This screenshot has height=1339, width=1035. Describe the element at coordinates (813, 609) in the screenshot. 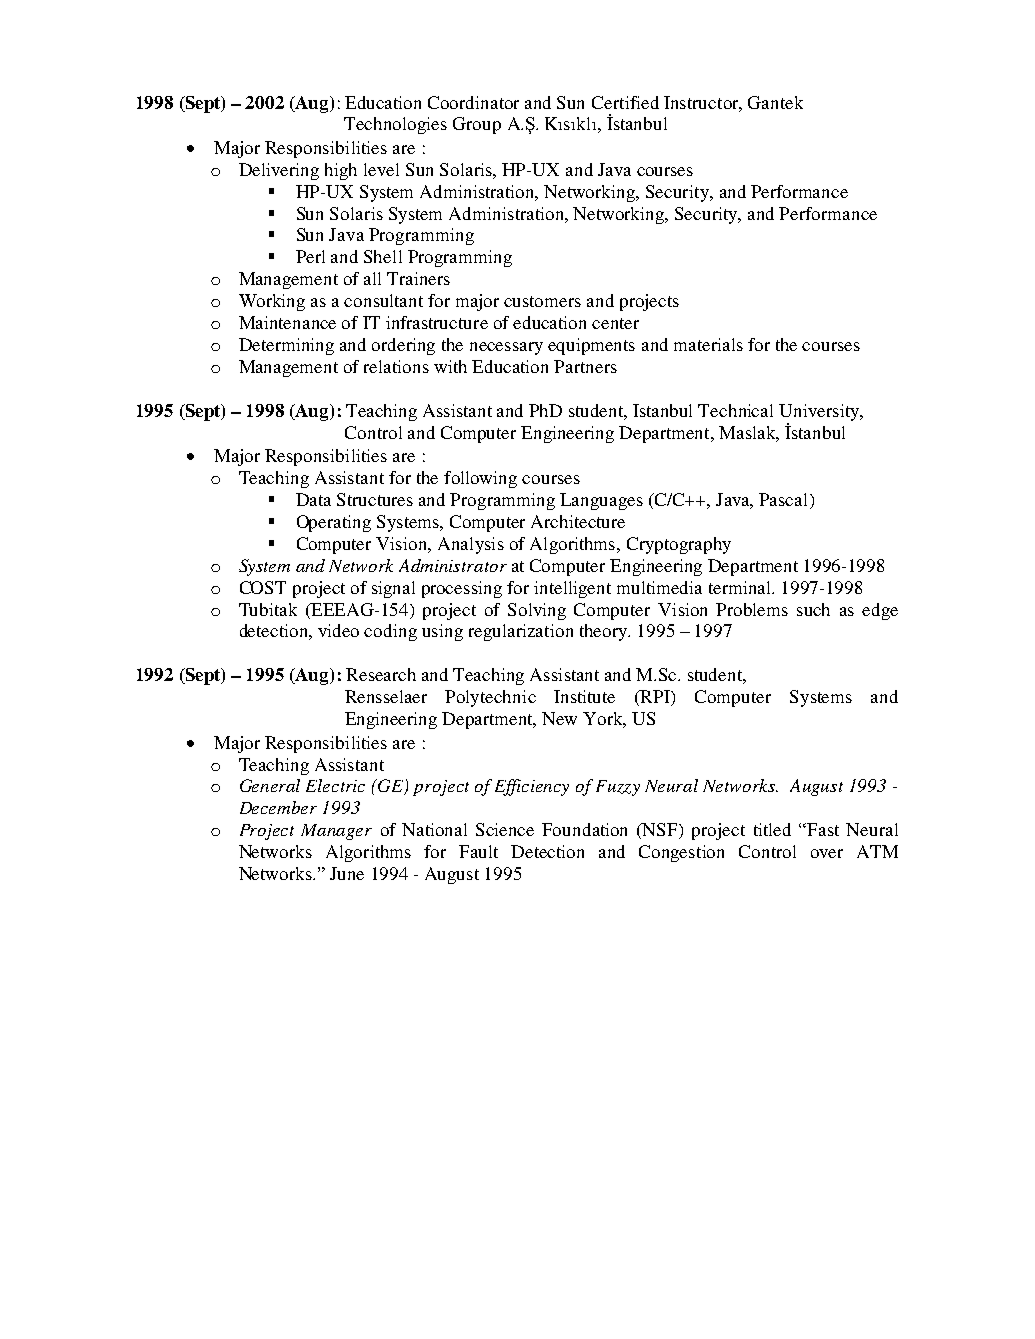

I see `such` at that location.
